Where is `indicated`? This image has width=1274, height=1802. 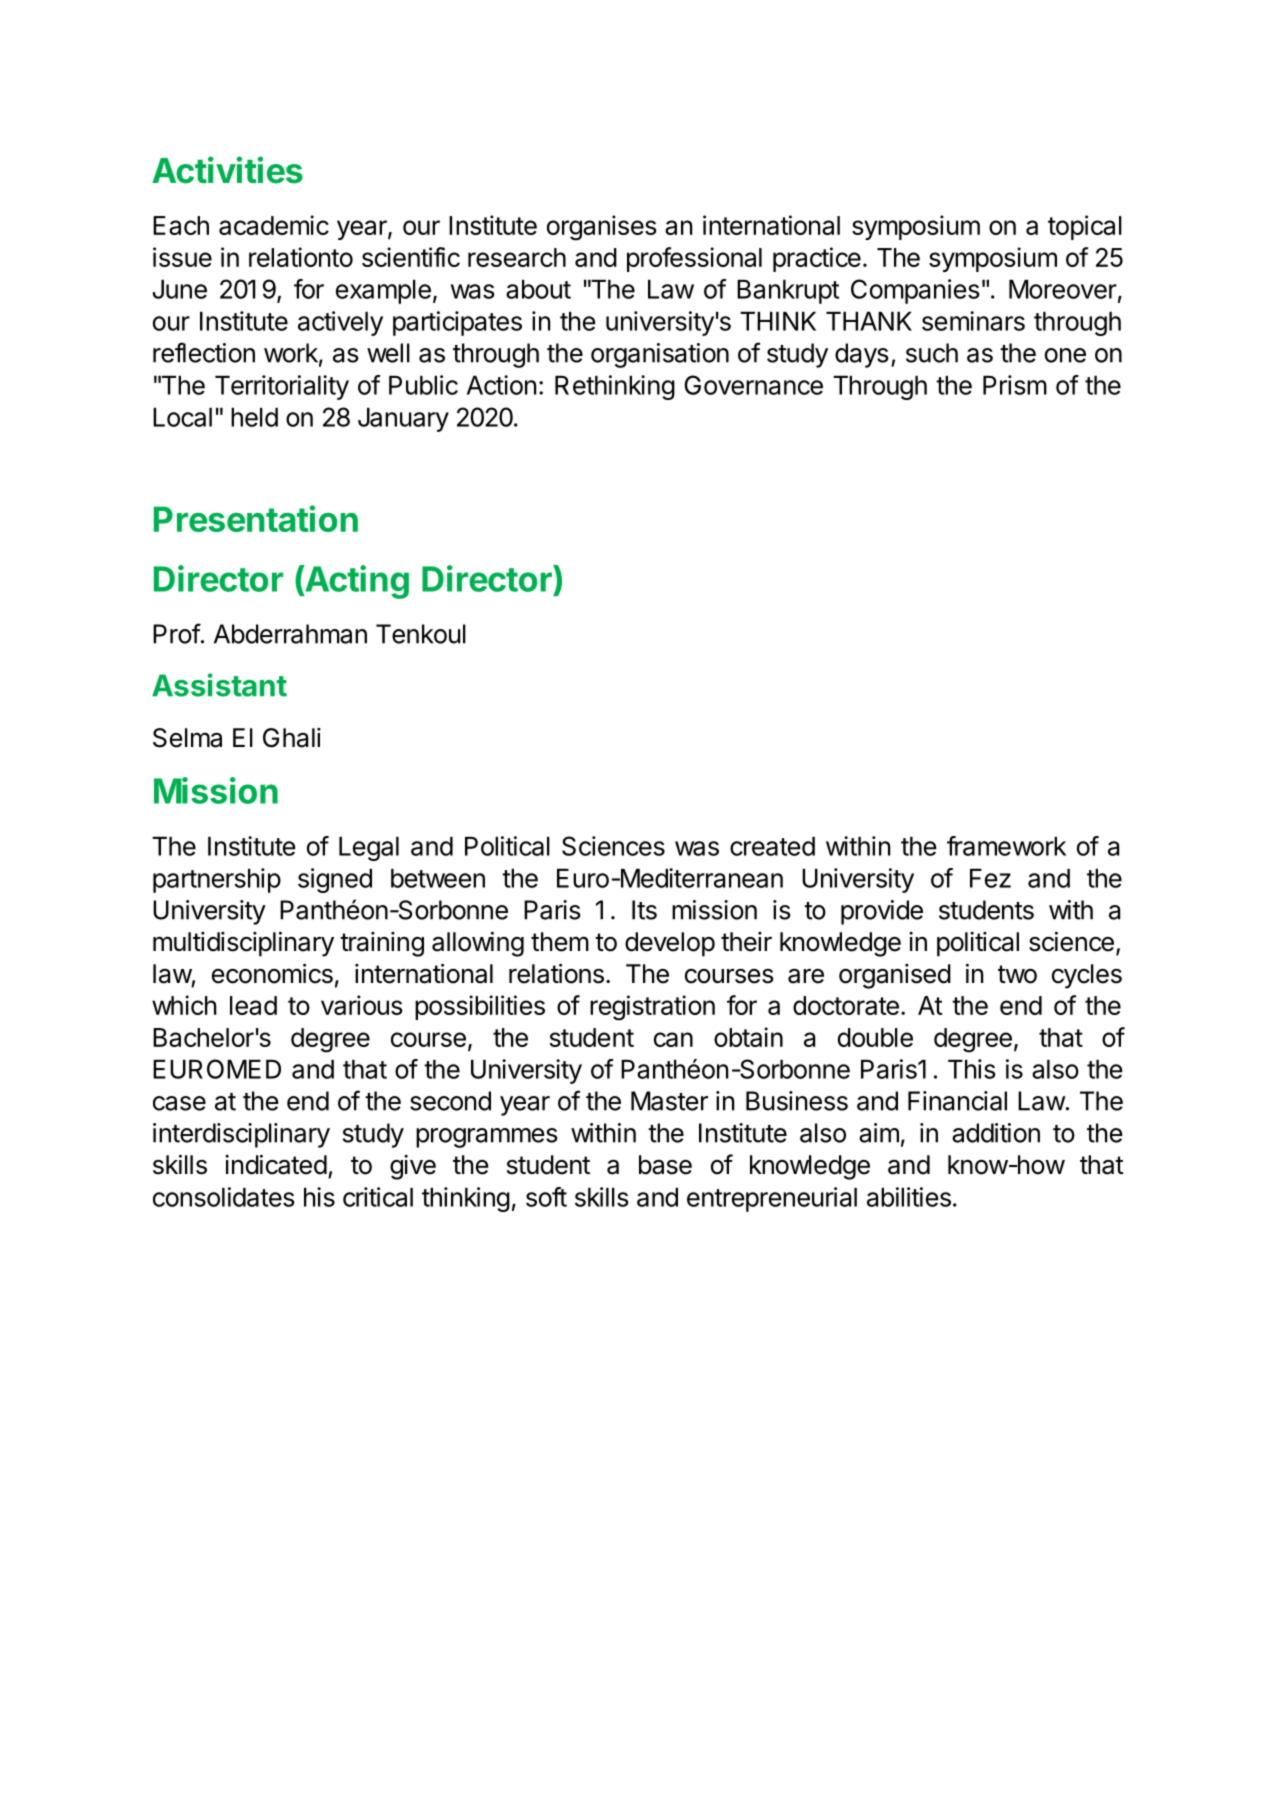
indicated is located at coordinates (276, 1164).
